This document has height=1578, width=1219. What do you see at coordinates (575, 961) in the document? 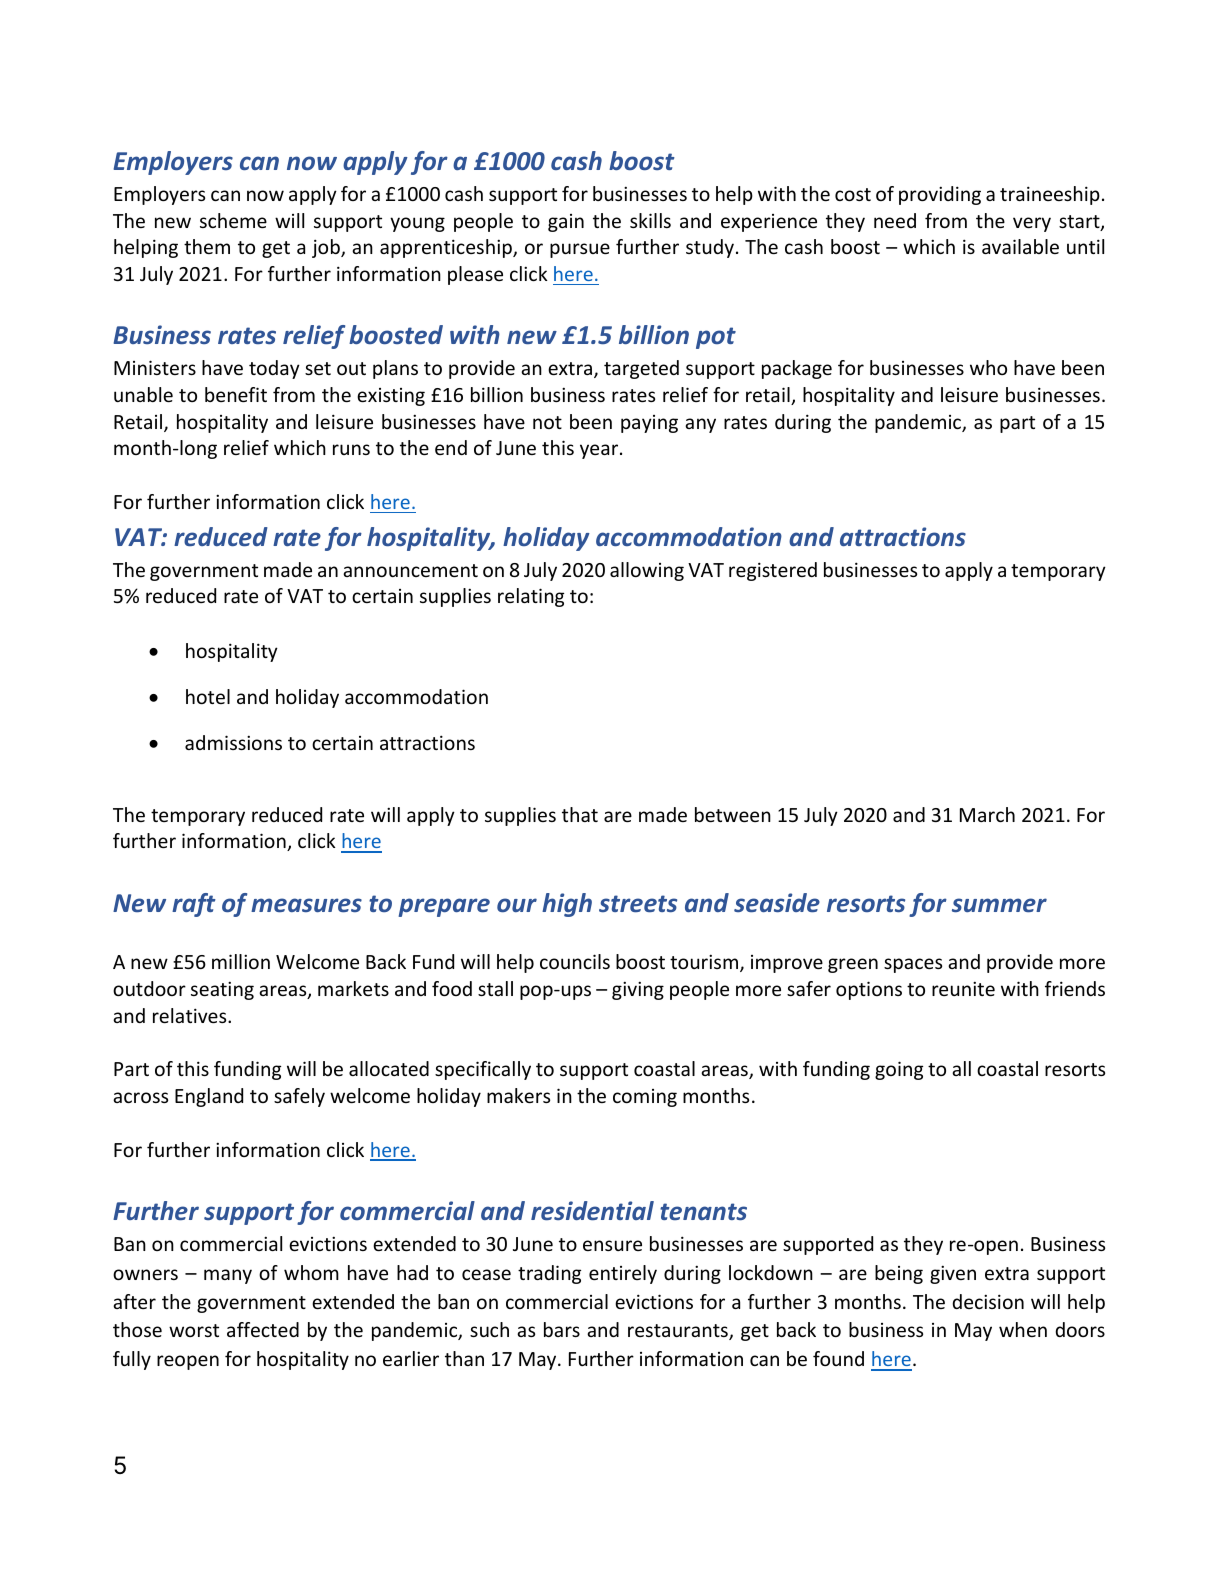
I see `councils` at bounding box center [575, 961].
